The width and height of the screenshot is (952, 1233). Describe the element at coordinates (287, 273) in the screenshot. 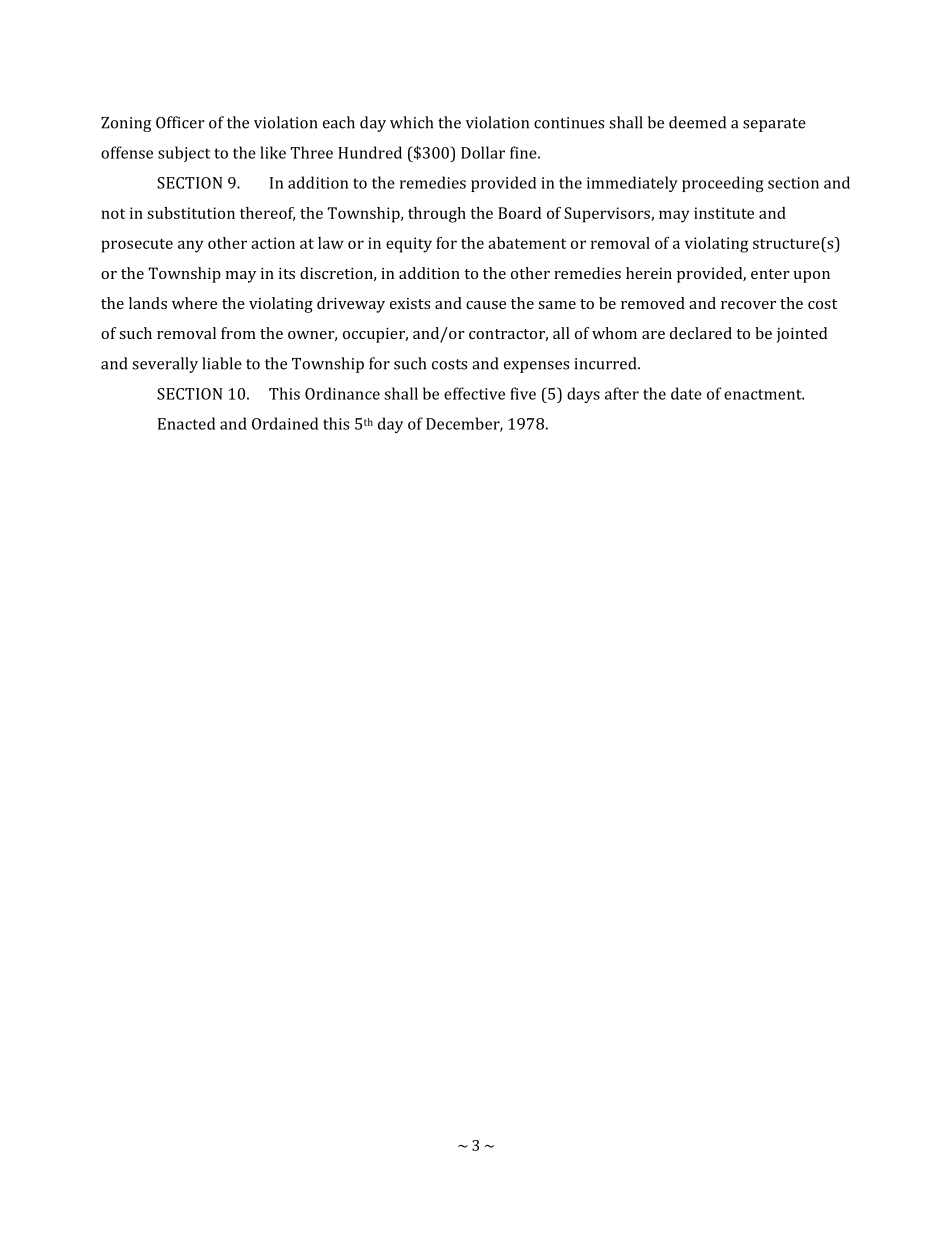

I see `its` at that location.
